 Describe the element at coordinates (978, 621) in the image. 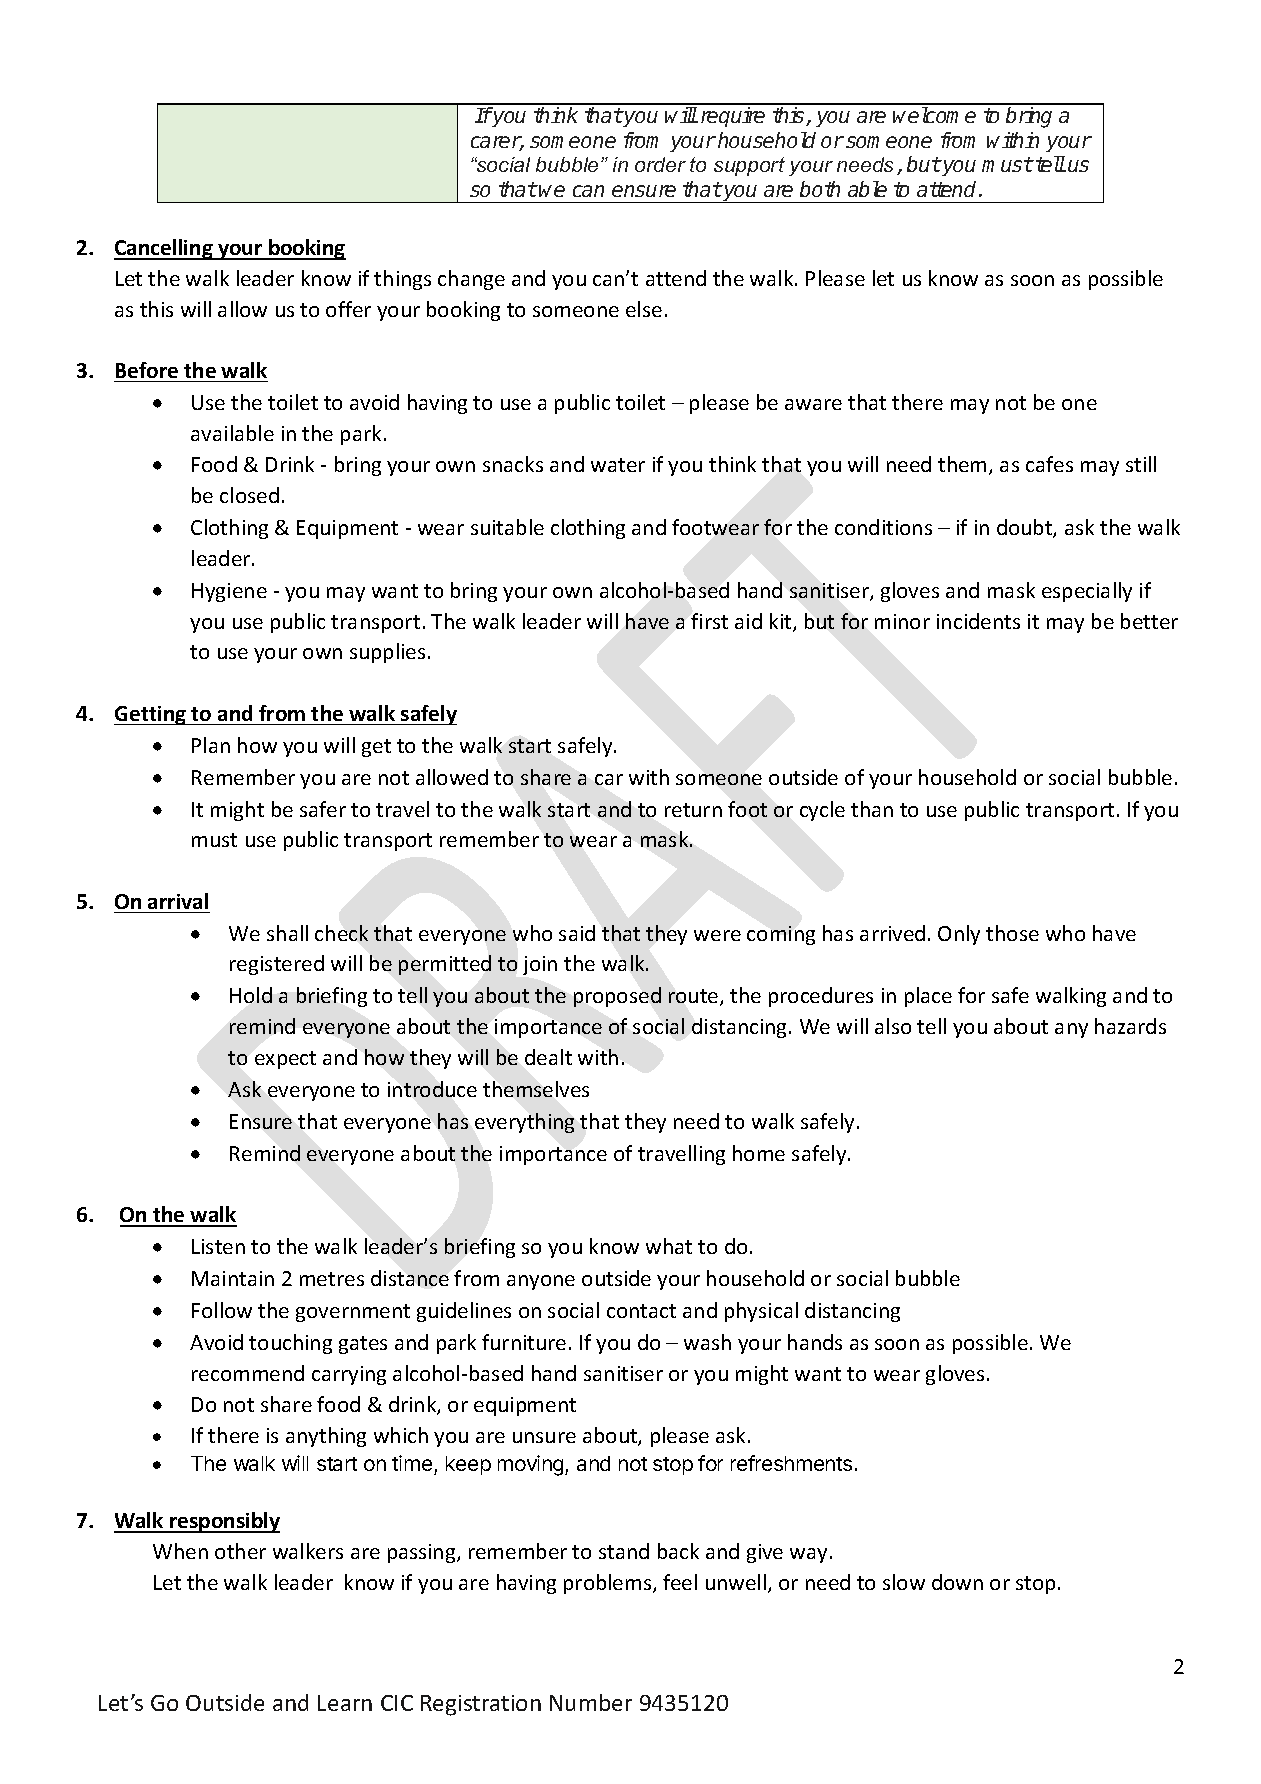

I see `incidents` at that location.
